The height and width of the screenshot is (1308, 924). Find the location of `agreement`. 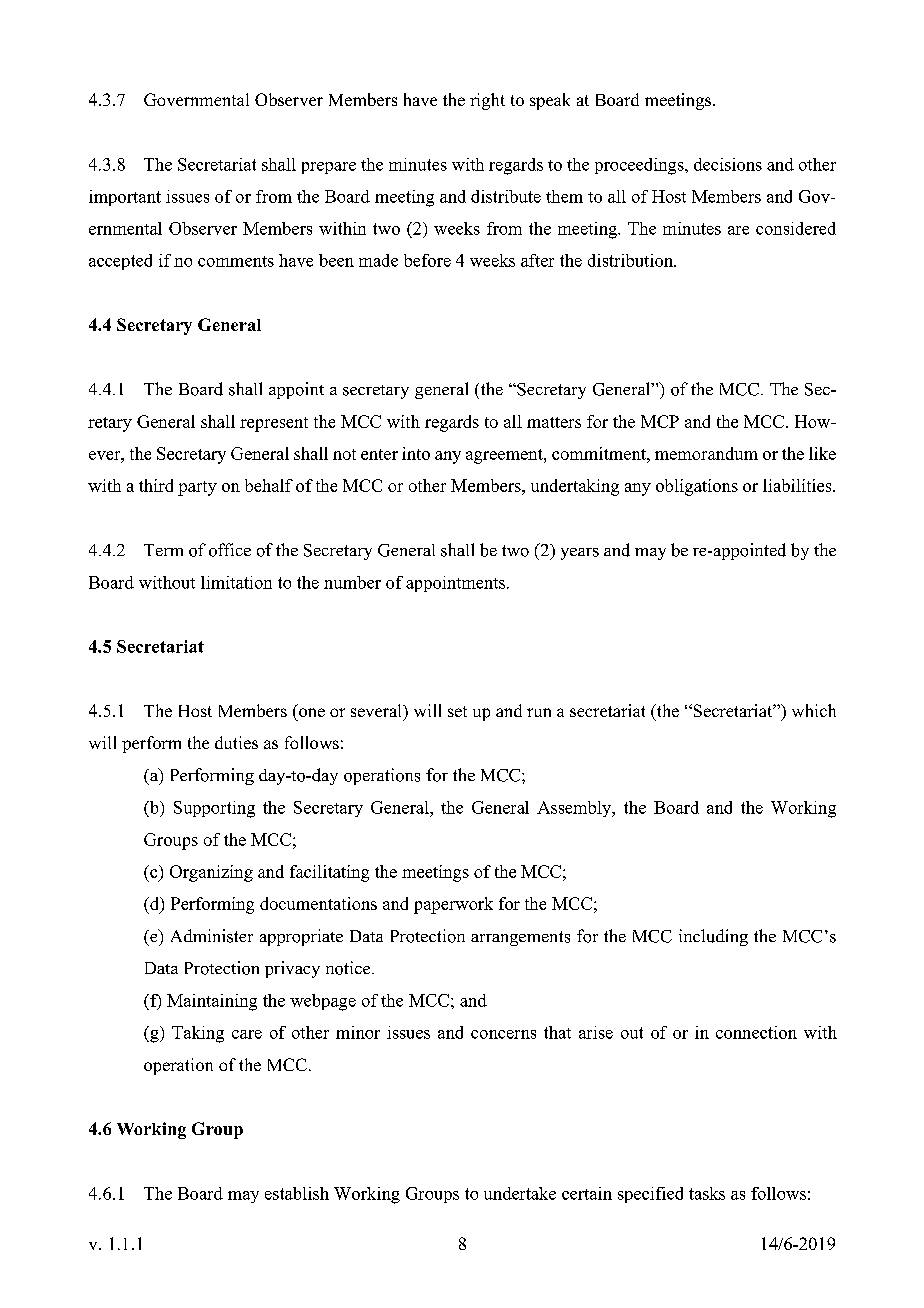

agreement is located at coordinates (505, 456).
